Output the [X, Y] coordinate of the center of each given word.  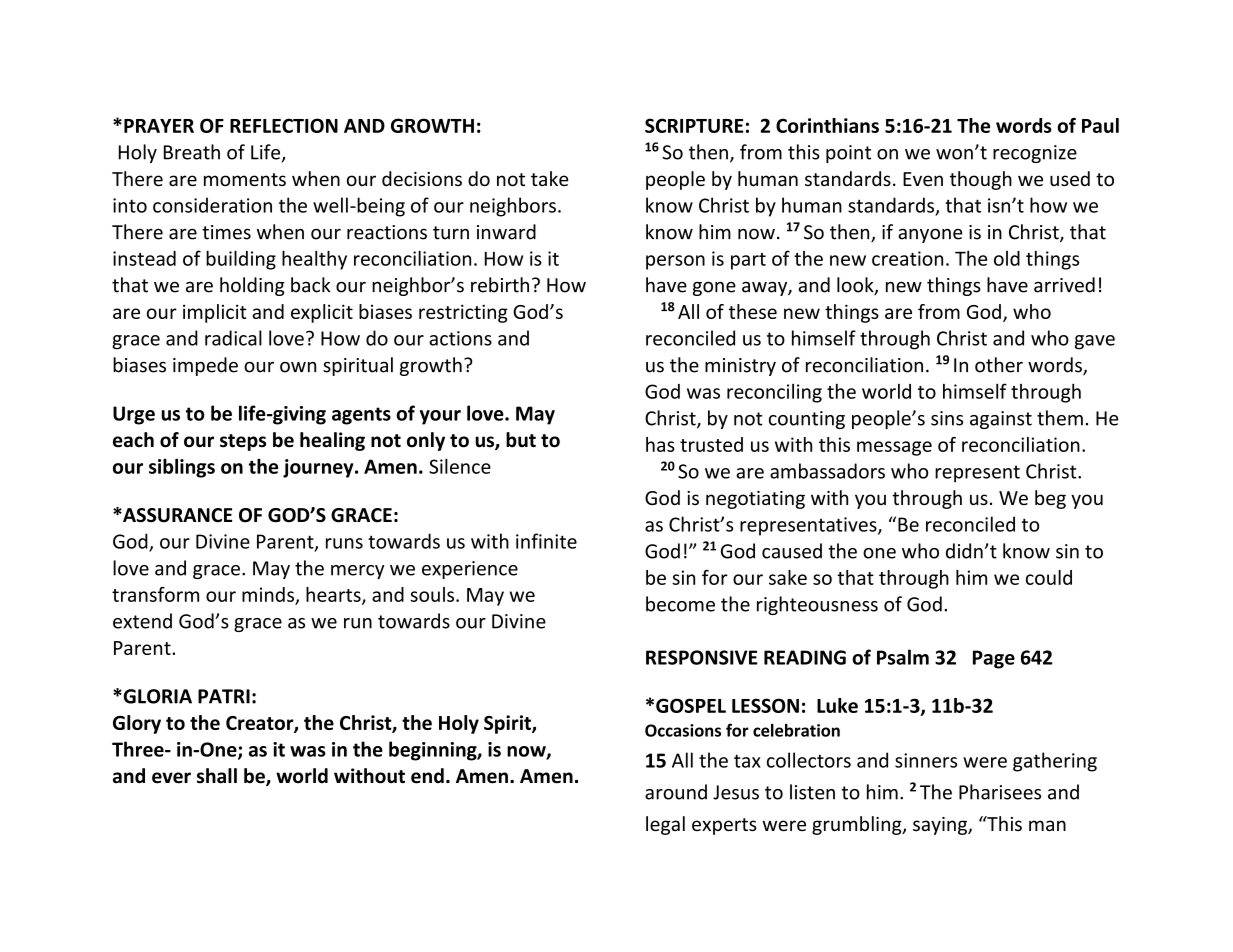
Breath [192, 152]
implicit [215, 313]
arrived [1064, 285]
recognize [1035, 154]
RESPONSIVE [701, 657]
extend [142, 621]
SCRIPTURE [694, 125]
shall [217, 776]
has [660, 444]
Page [994, 659]
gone [714, 288]
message [894, 448]
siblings [182, 468]
